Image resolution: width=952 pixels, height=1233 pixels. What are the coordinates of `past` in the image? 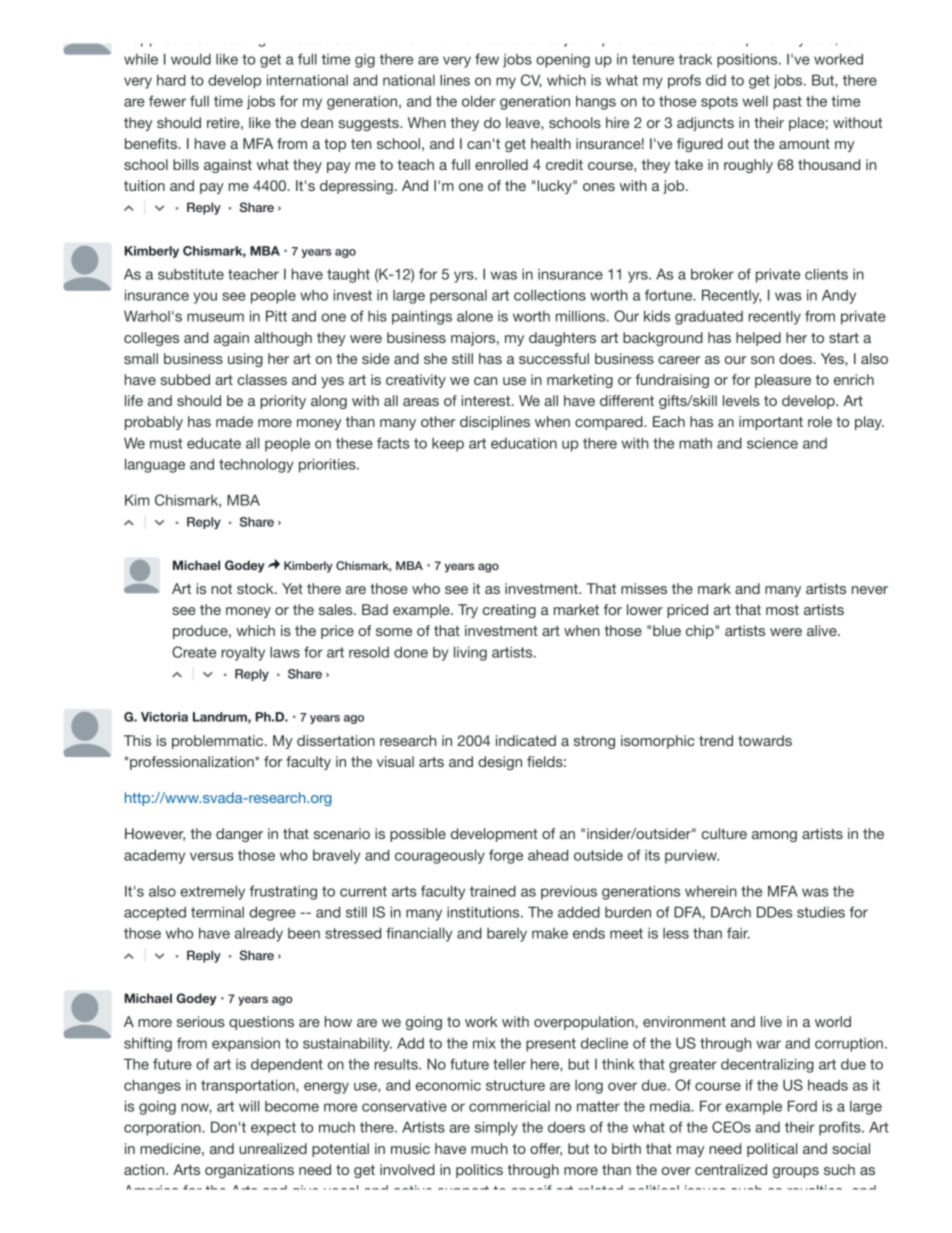 It's located at (787, 103).
